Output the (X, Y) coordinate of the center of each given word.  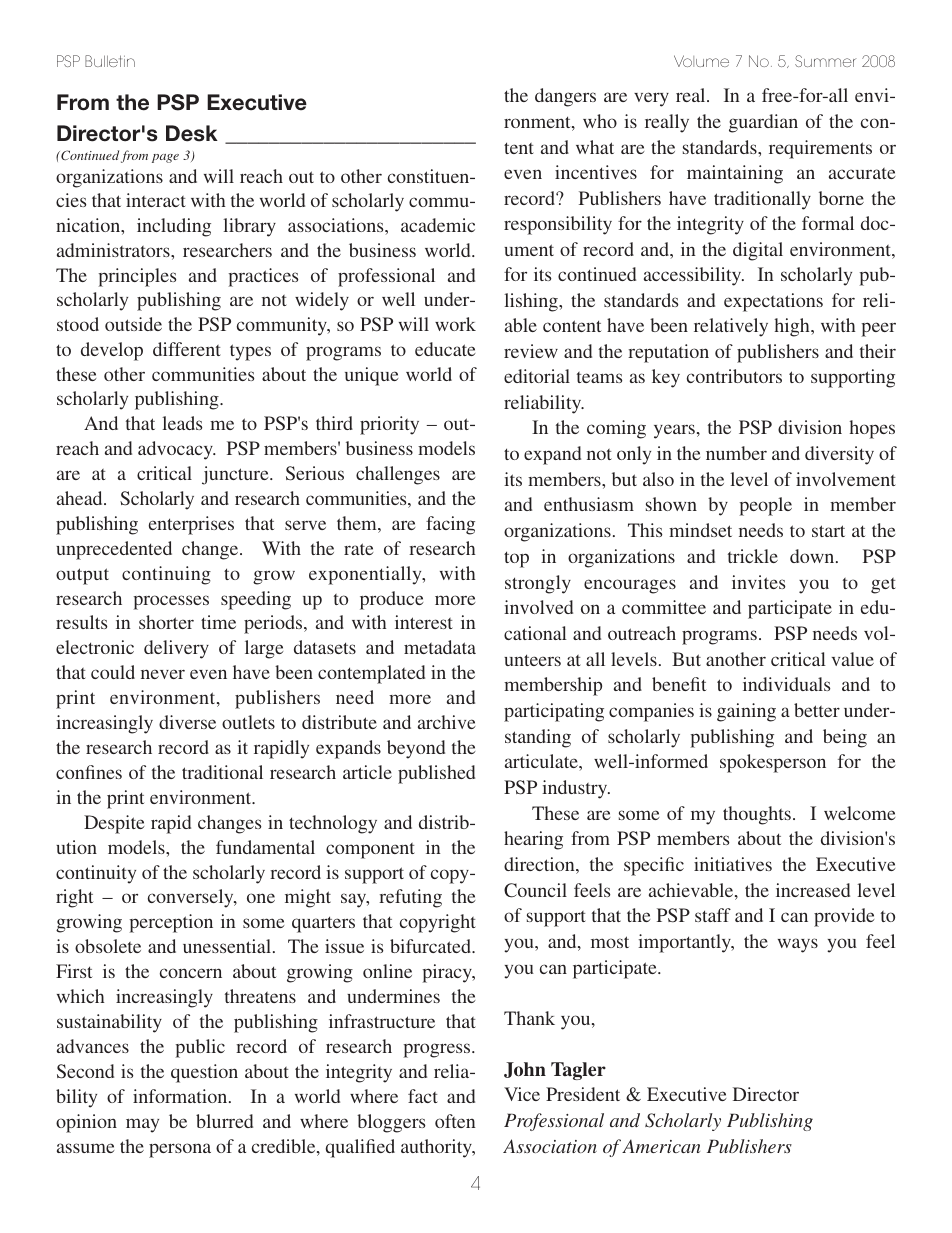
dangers (565, 97)
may (142, 1125)
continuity (96, 874)
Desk (192, 133)
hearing (533, 840)
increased (813, 890)
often (455, 1121)
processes (171, 602)
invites (758, 582)
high (793, 327)
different (187, 349)
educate (445, 349)
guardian (763, 123)
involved (538, 607)
